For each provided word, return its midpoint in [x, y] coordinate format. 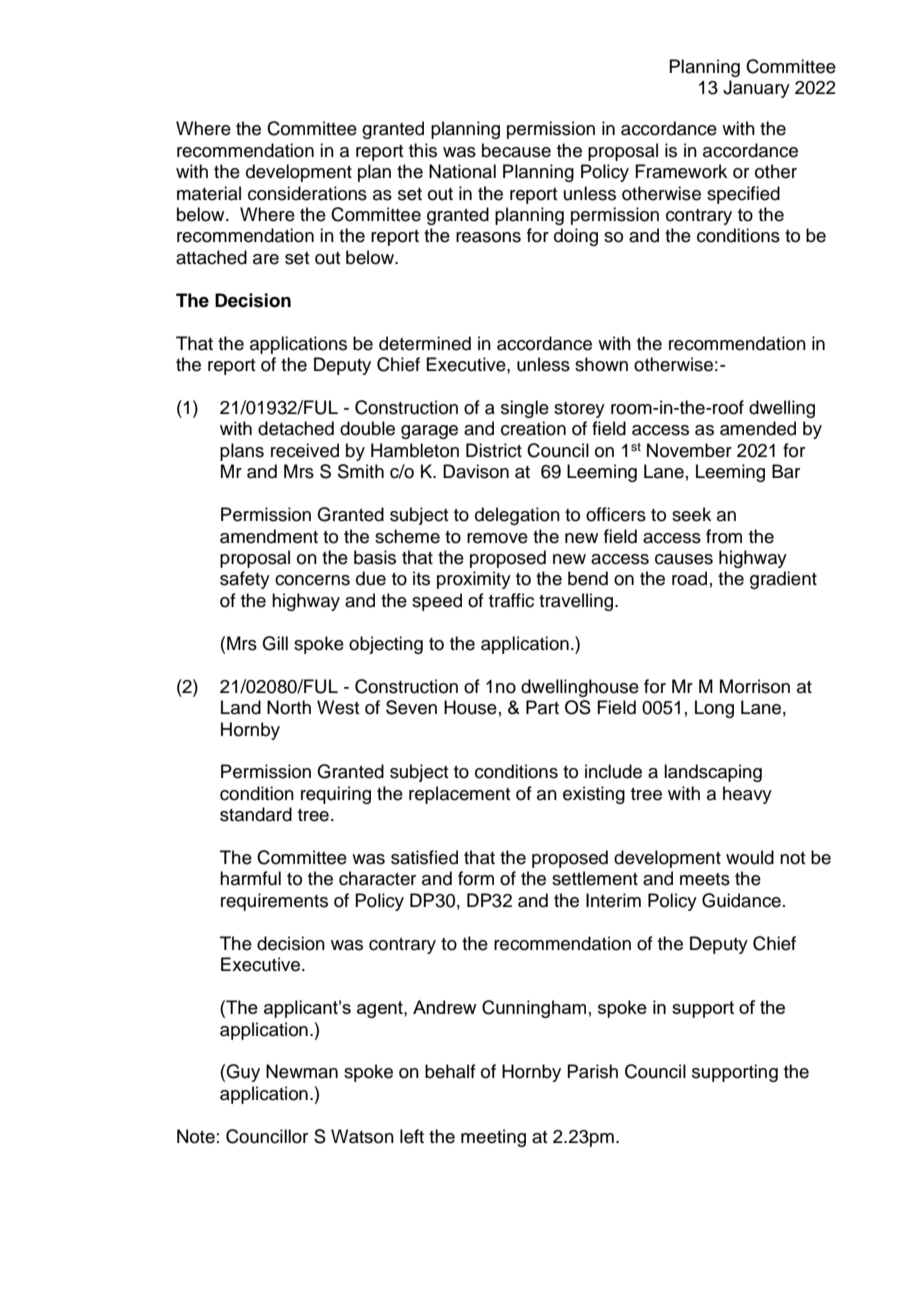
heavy [747, 795]
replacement [459, 795]
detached [296, 428]
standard [256, 814]
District [494, 450]
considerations [307, 193]
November [689, 450]
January [756, 89]
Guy [243, 1073]
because [516, 150]
